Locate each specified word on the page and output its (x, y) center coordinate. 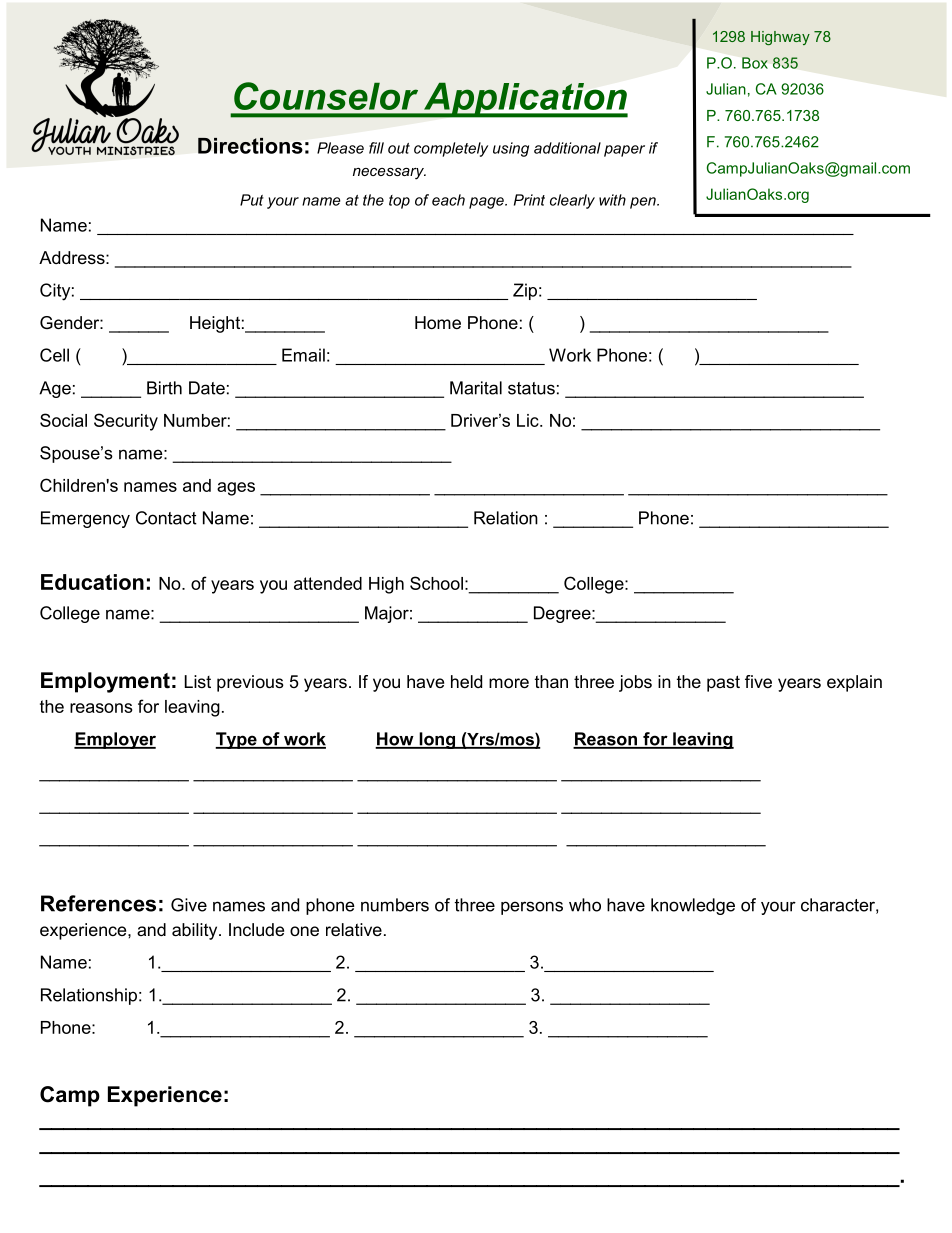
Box (755, 63)
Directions (250, 146)
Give (189, 905)
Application (525, 100)
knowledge (693, 906)
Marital (476, 388)
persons (532, 908)
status (531, 388)
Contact (166, 518)
